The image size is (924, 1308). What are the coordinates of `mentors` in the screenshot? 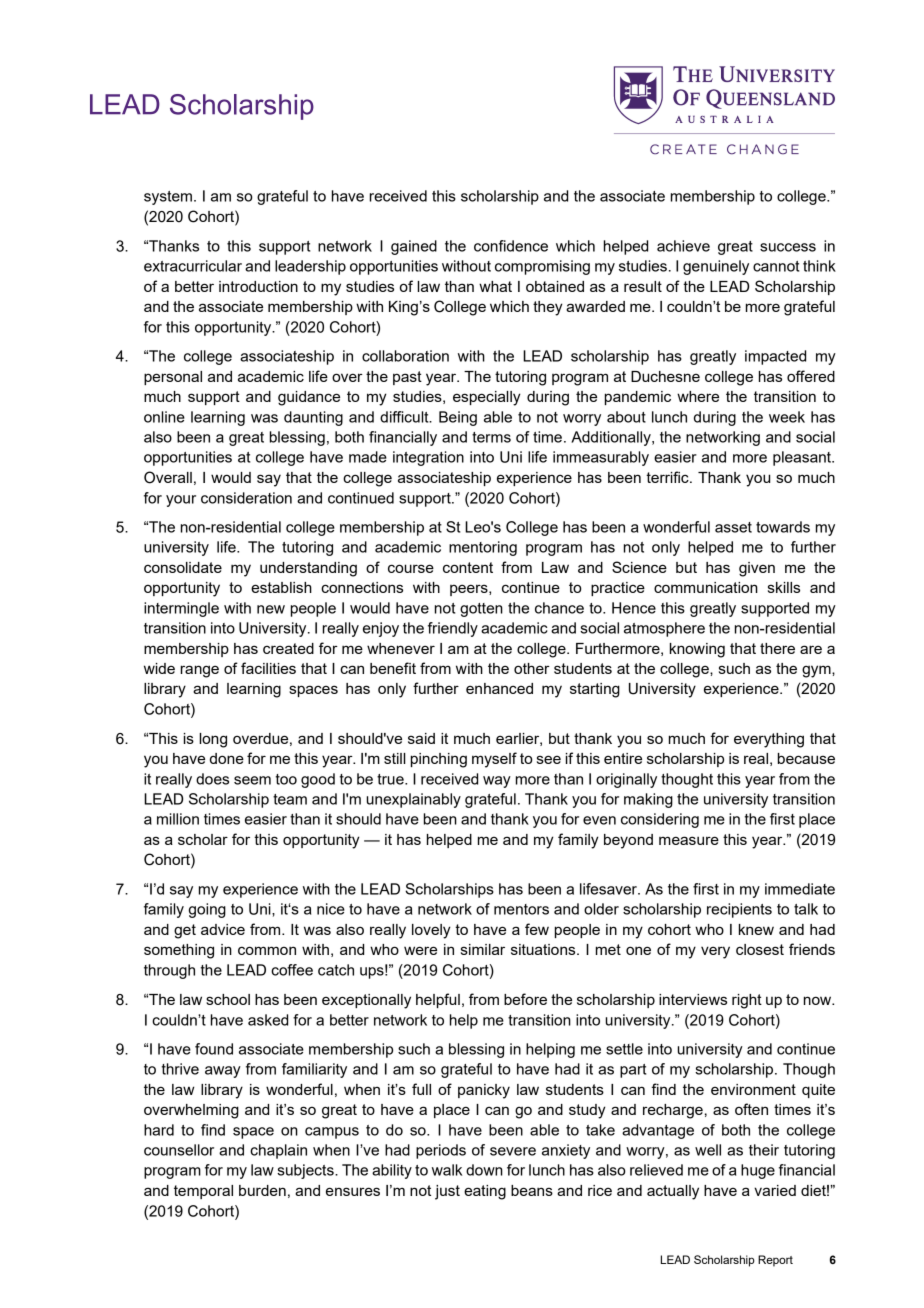 It's located at (521, 909).
